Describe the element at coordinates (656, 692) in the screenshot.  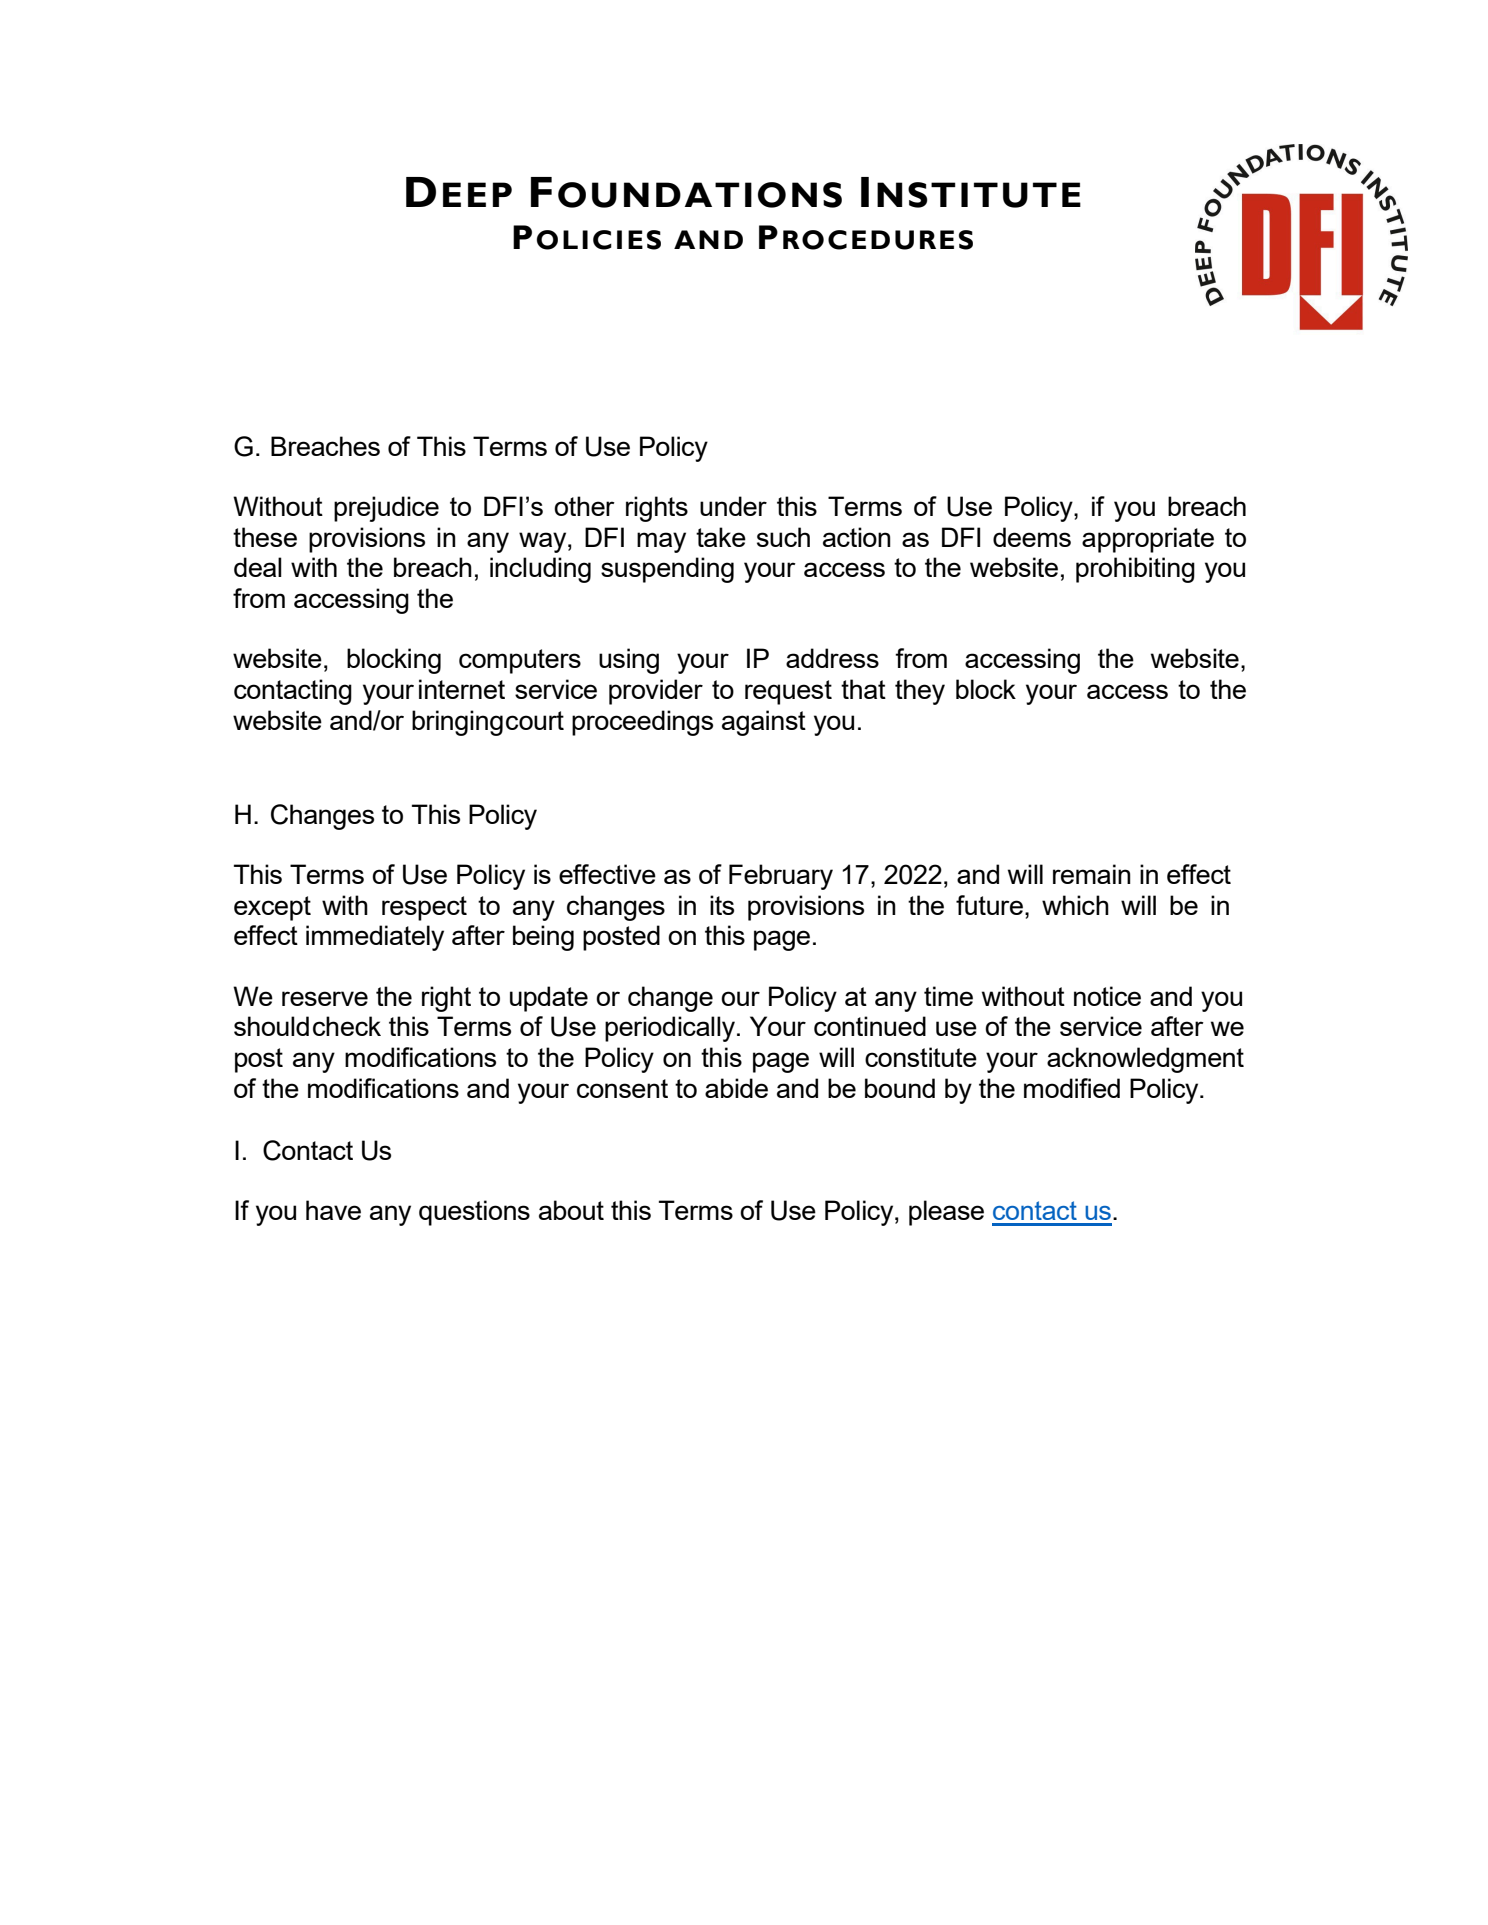
I see `provider` at that location.
